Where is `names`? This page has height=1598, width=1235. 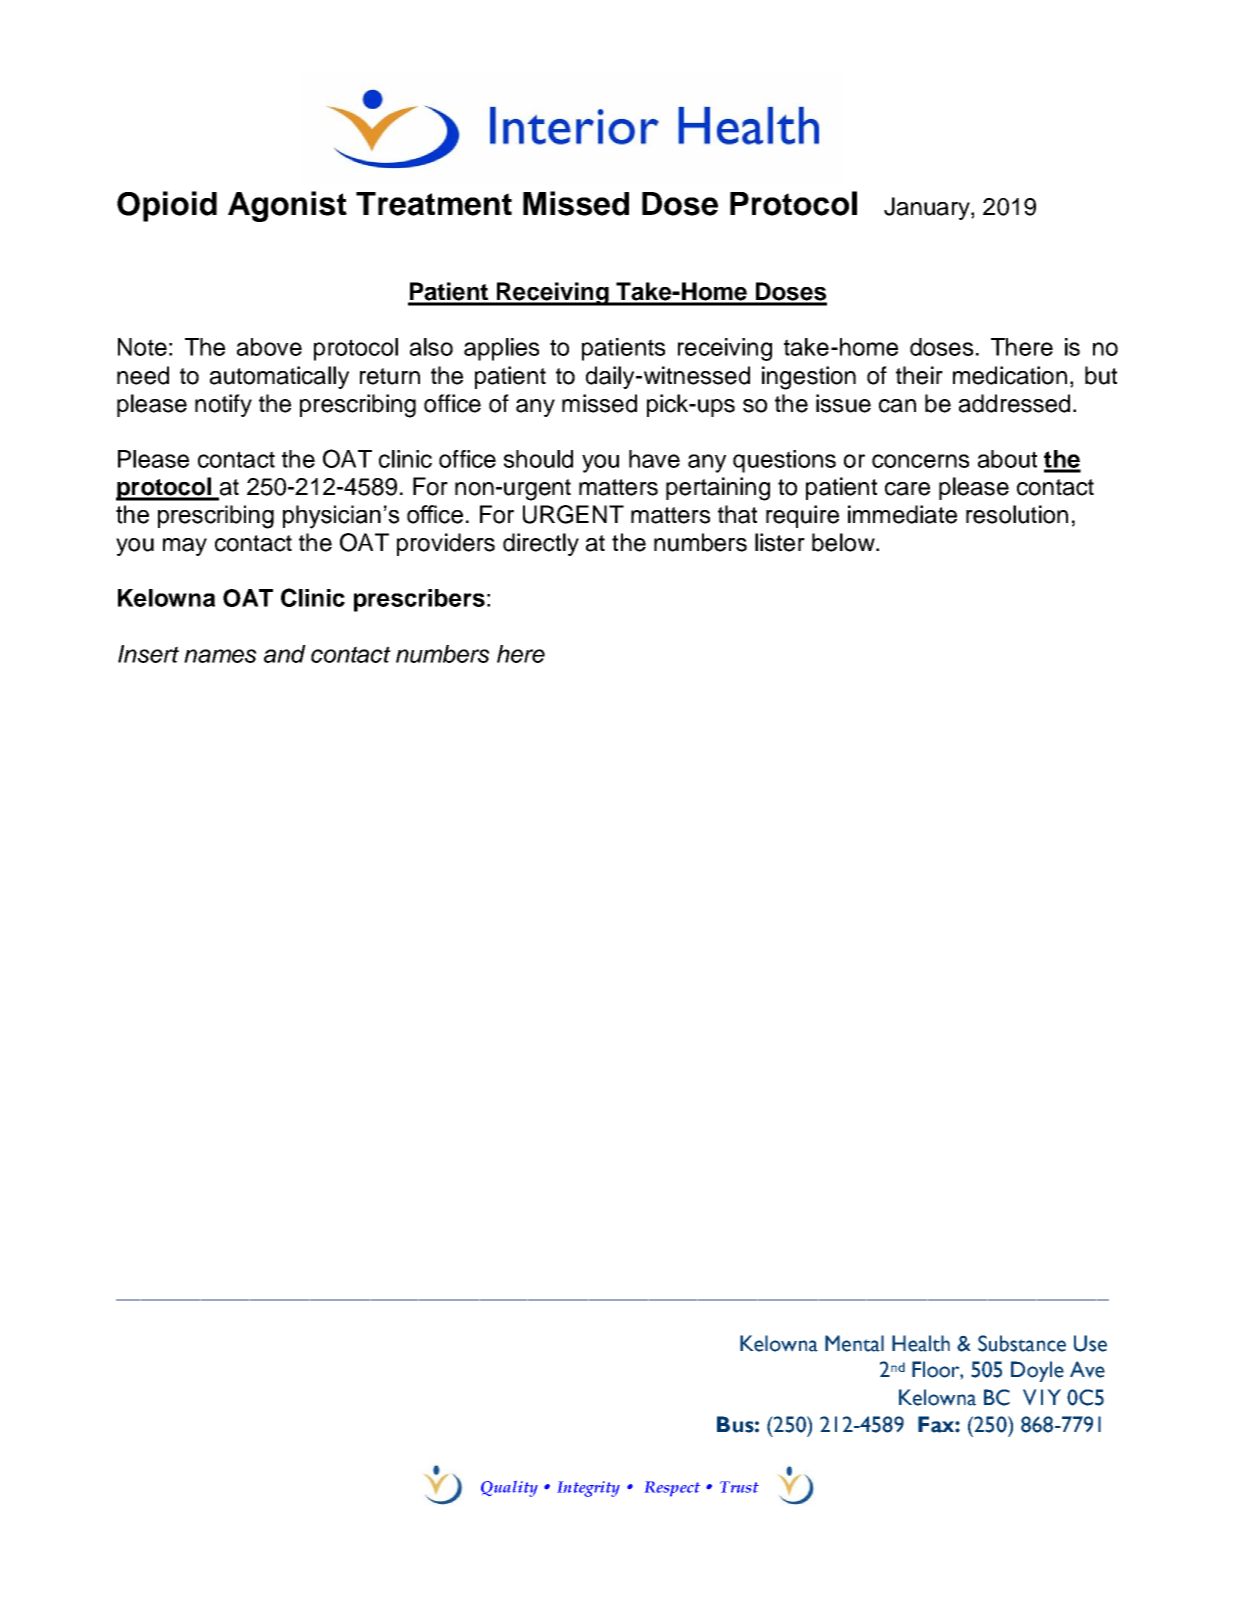
names is located at coordinates (220, 656).
